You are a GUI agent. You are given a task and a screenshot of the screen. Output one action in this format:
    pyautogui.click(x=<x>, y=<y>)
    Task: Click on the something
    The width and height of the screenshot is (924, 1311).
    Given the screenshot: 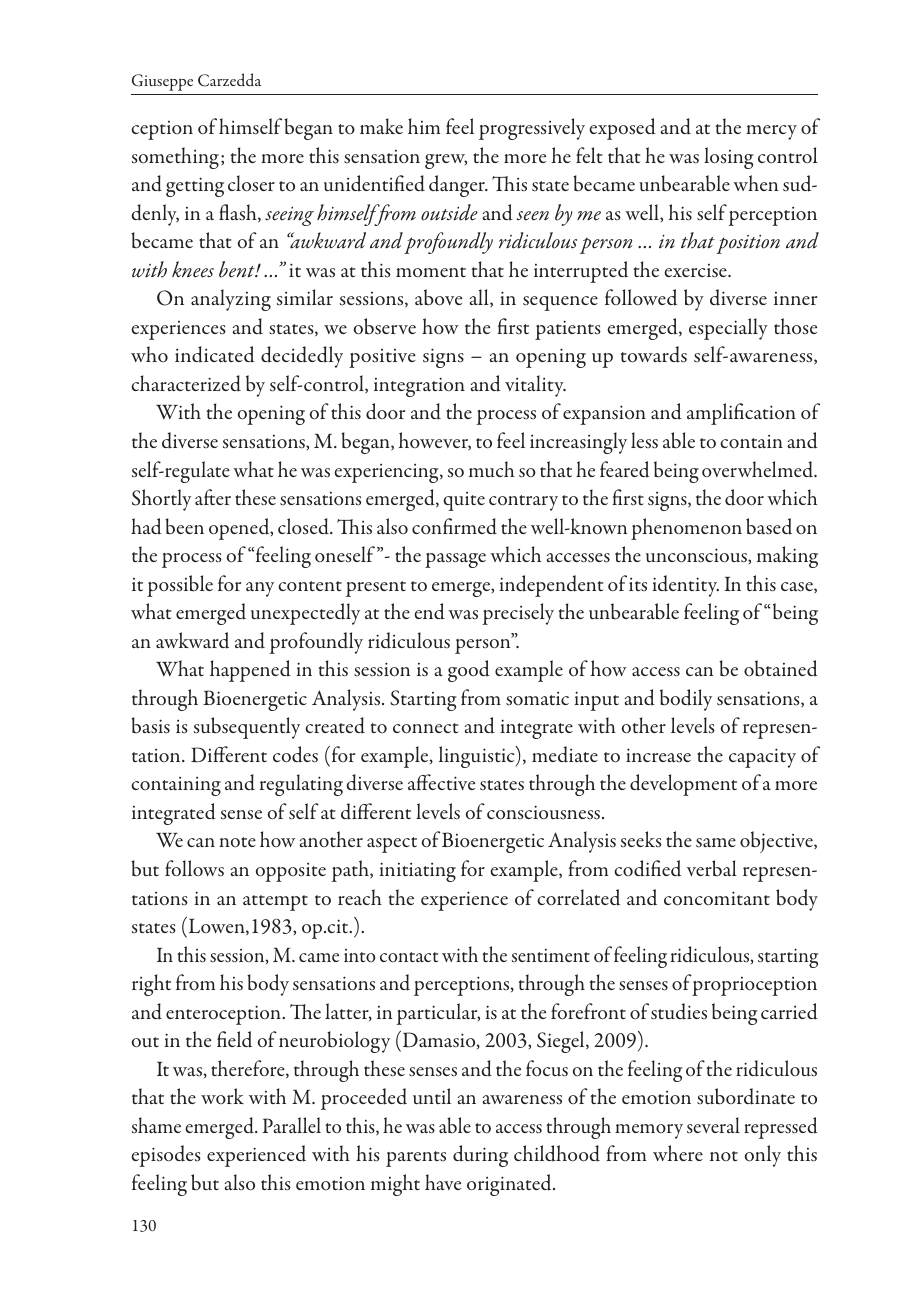 What is the action you would take?
    pyautogui.click(x=175, y=158)
